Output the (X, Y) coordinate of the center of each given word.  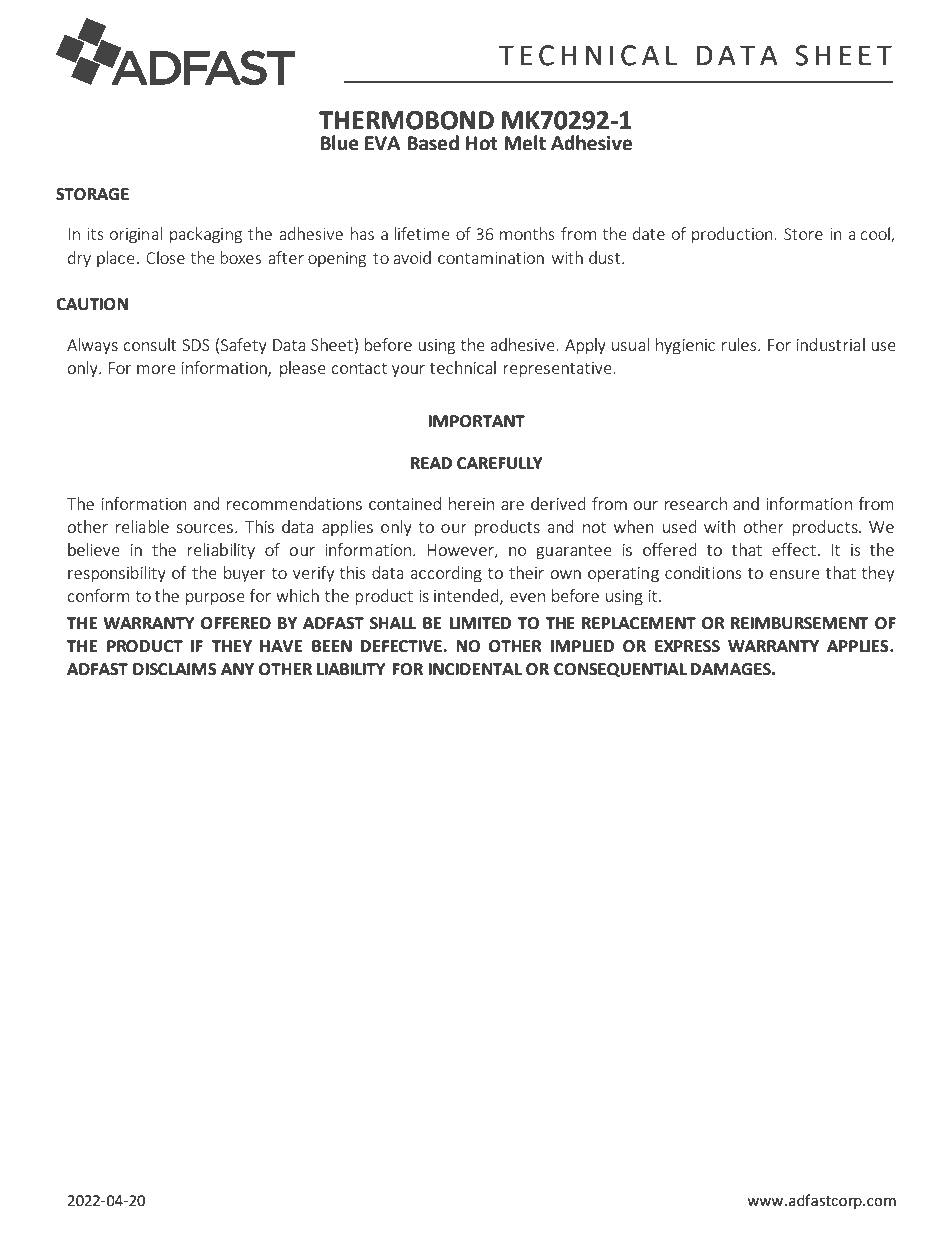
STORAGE (92, 194)
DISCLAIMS (175, 669)
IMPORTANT (477, 421)
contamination (491, 258)
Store (803, 234)
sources (204, 528)
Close (165, 257)
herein (471, 503)
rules (740, 344)
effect (794, 549)
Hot (482, 143)
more (156, 369)
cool (876, 235)
